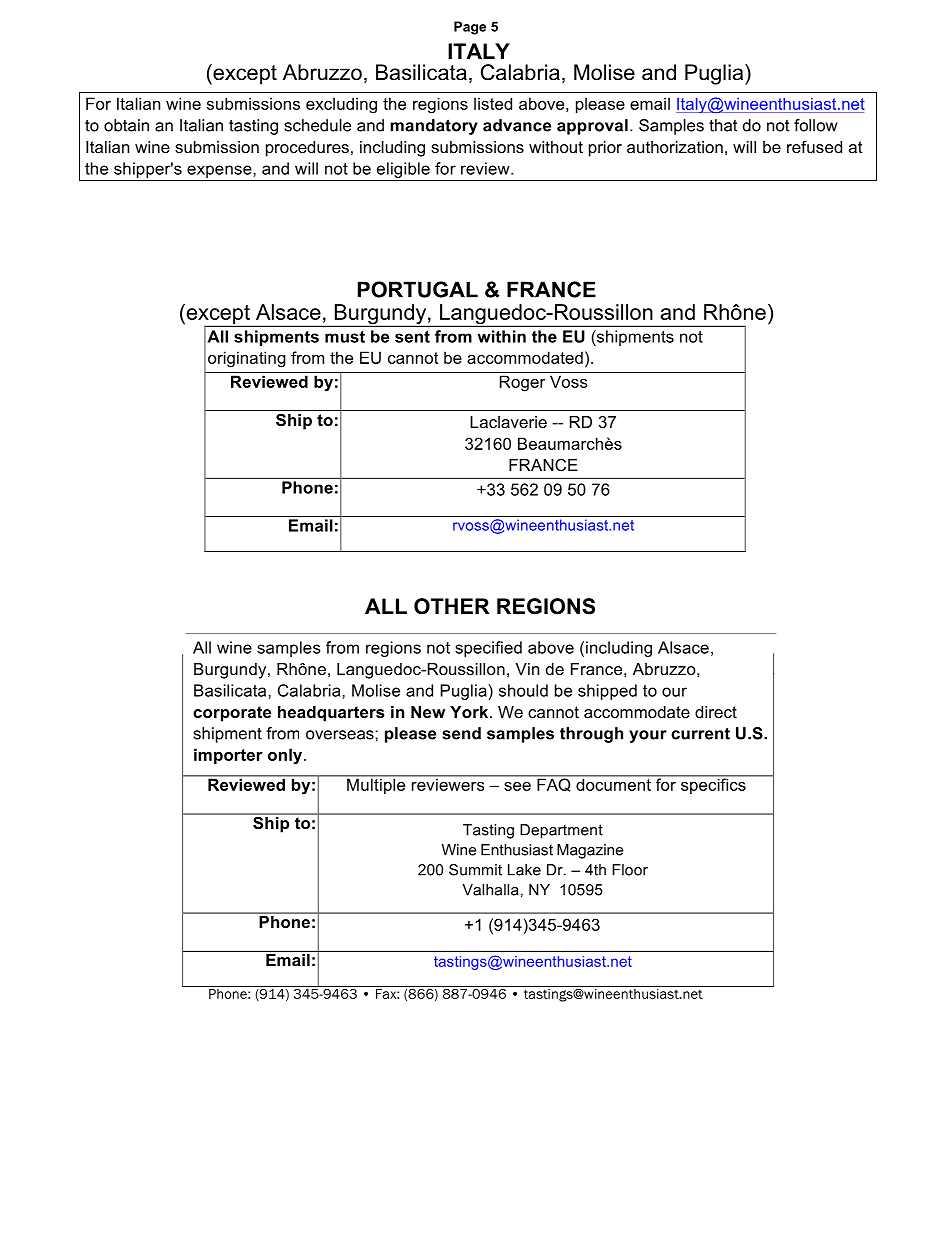  Describe the element at coordinates (470, 712) in the image. I see `York` at that location.
